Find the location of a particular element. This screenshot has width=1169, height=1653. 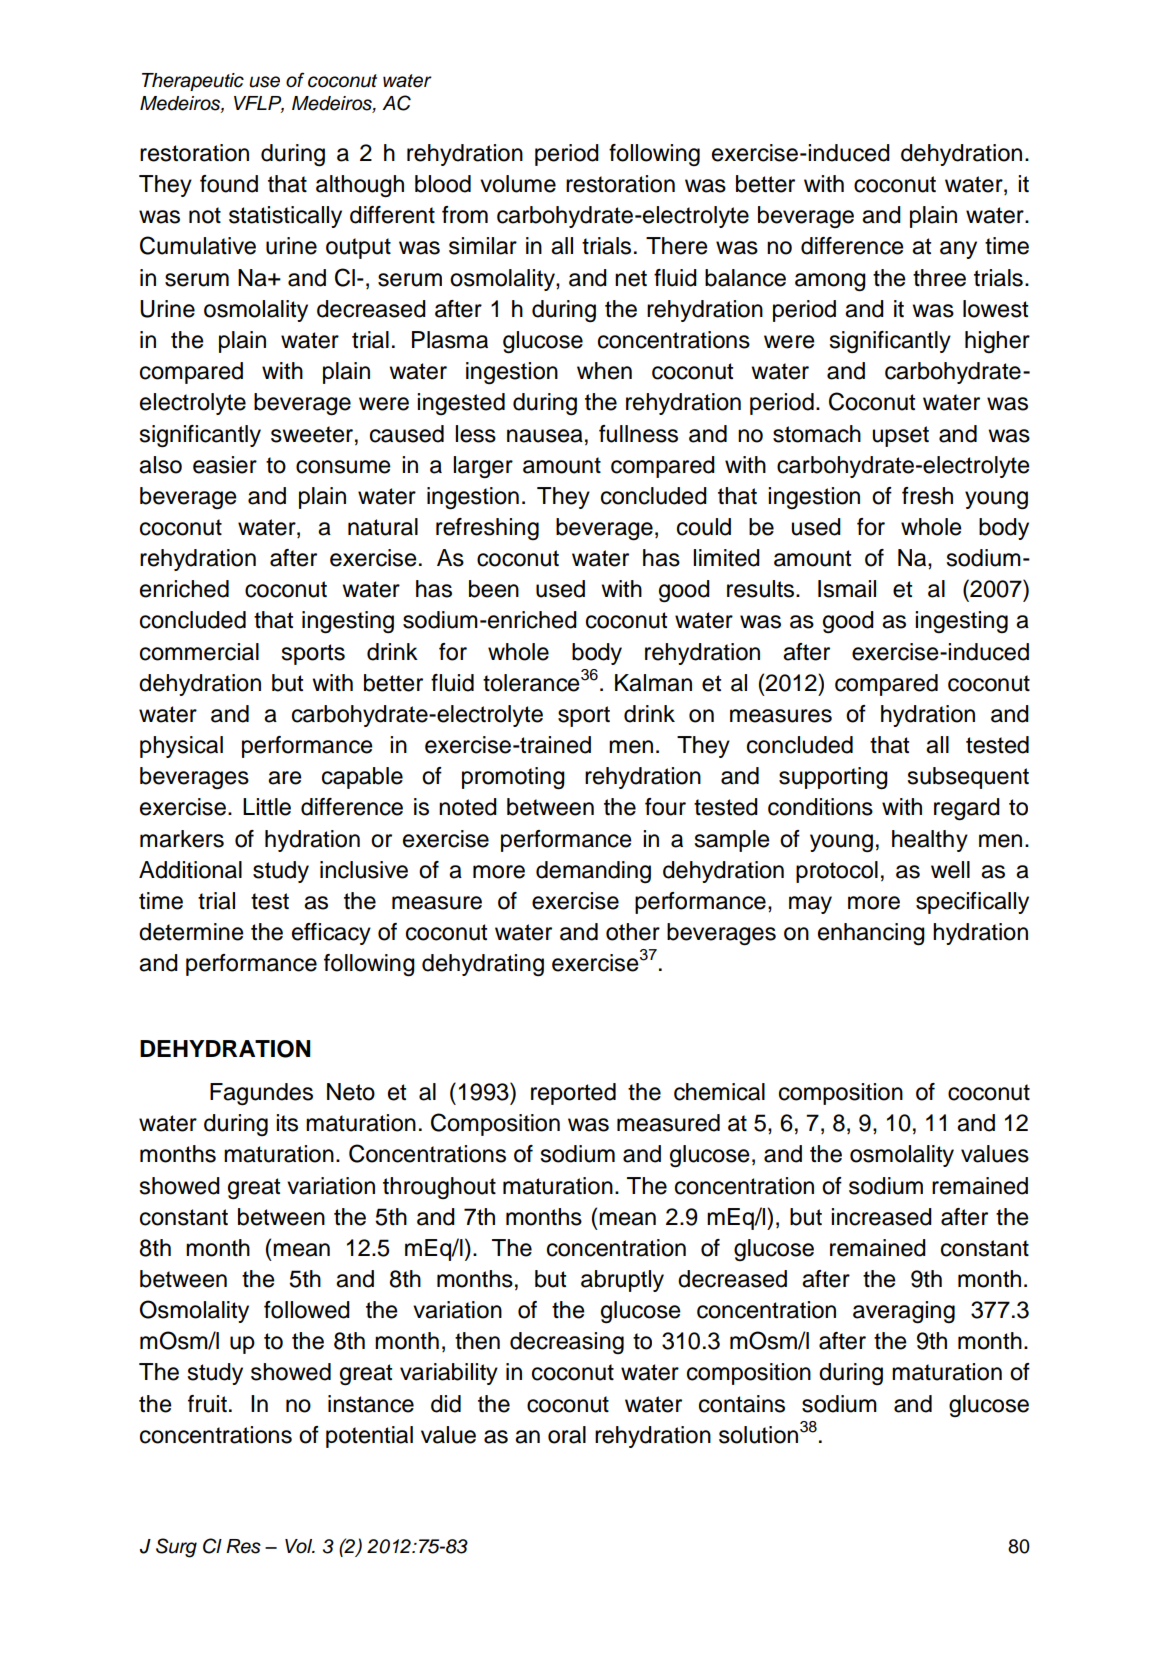

any is located at coordinates (958, 250).
